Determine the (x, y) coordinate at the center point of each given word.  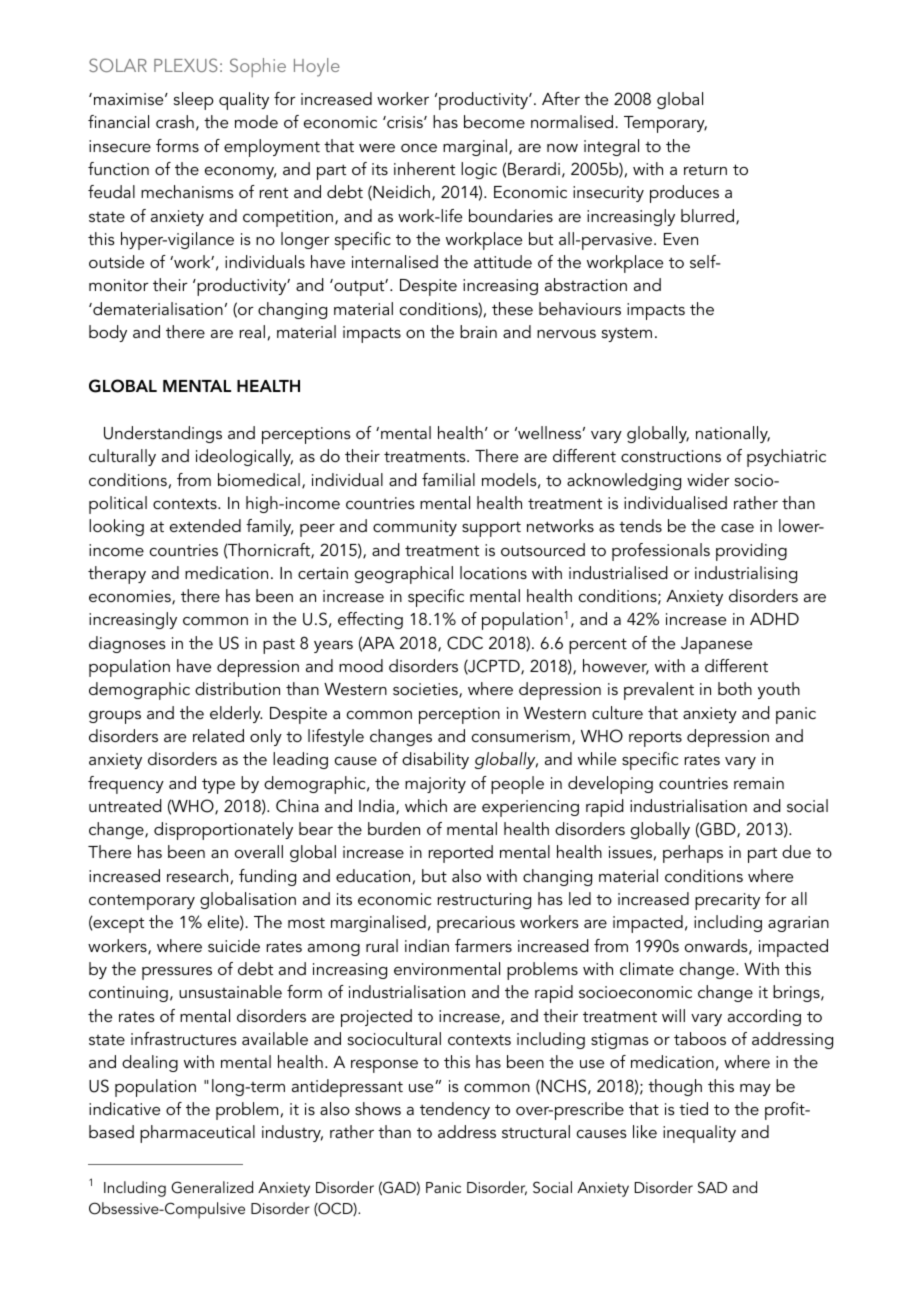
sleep (194, 101)
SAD (712, 1187)
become (494, 121)
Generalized (212, 1187)
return (705, 169)
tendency (455, 1110)
